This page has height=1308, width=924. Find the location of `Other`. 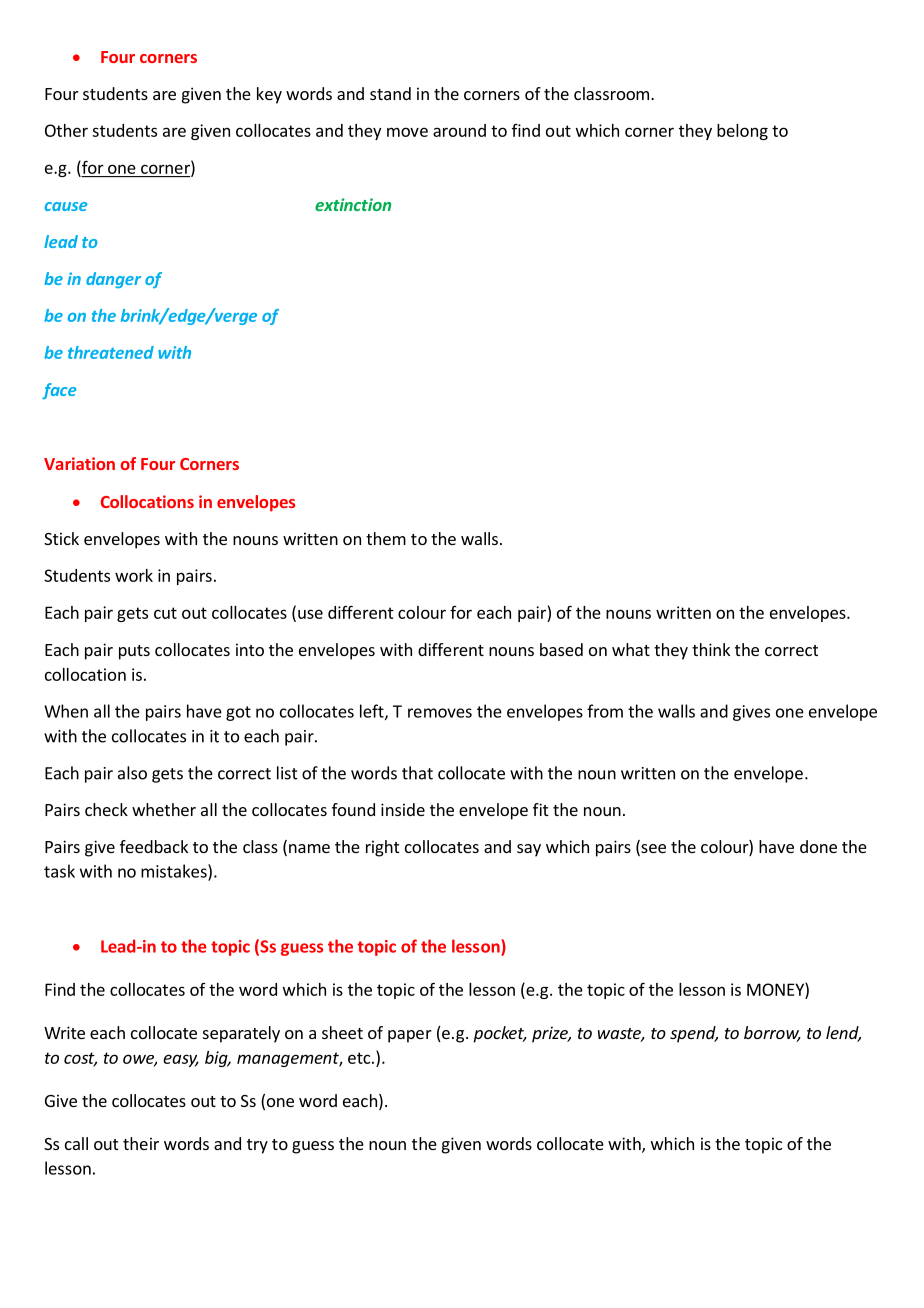

Other is located at coordinates (66, 130).
